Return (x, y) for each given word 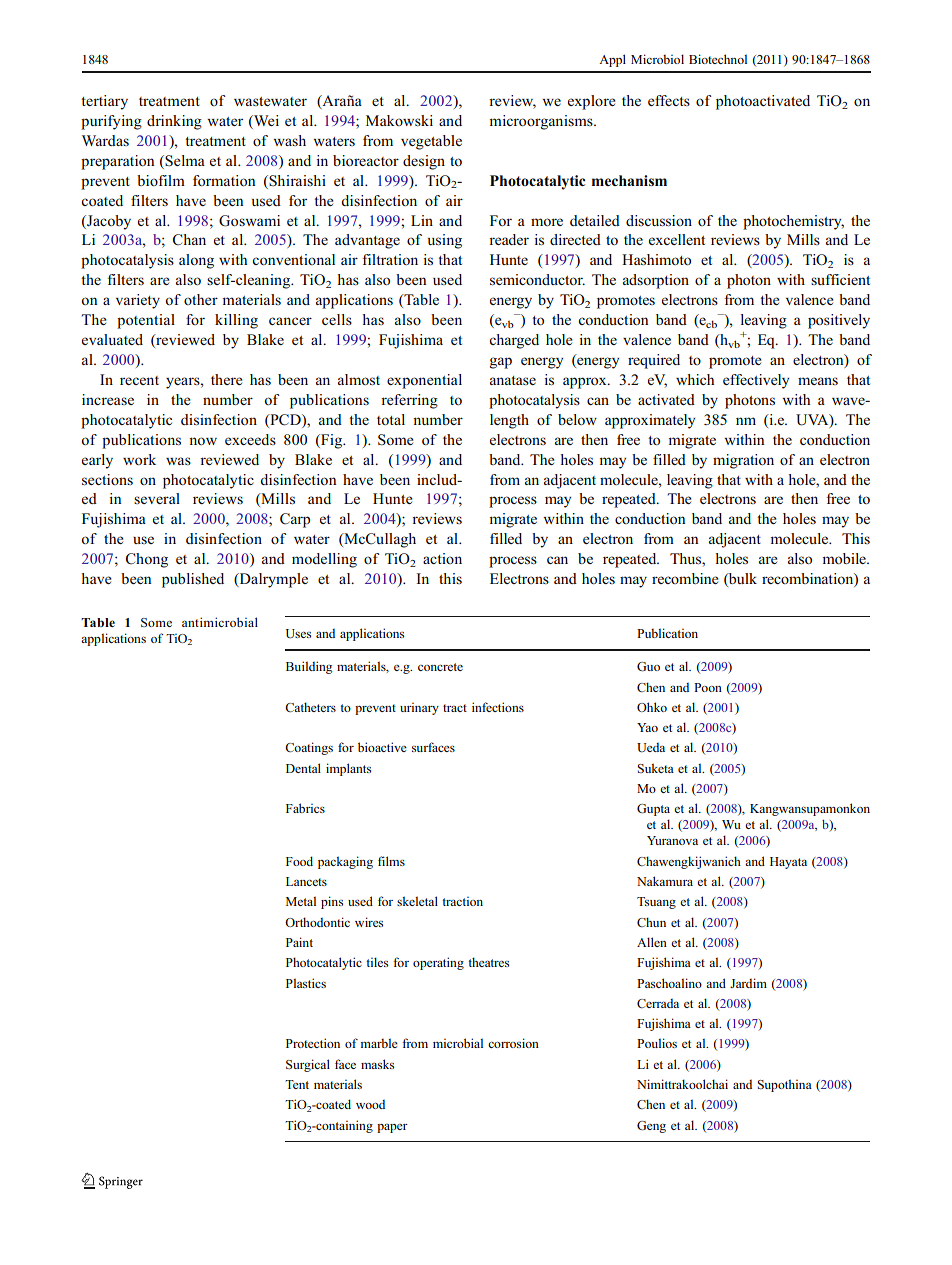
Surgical (308, 1065)
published (193, 580)
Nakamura (665, 881)
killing (236, 321)
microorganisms (542, 122)
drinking (174, 122)
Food (299, 861)
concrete (440, 667)
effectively (756, 381)
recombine (685, 578)
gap (501, 363)
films (391, 861)
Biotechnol (718, 59)
